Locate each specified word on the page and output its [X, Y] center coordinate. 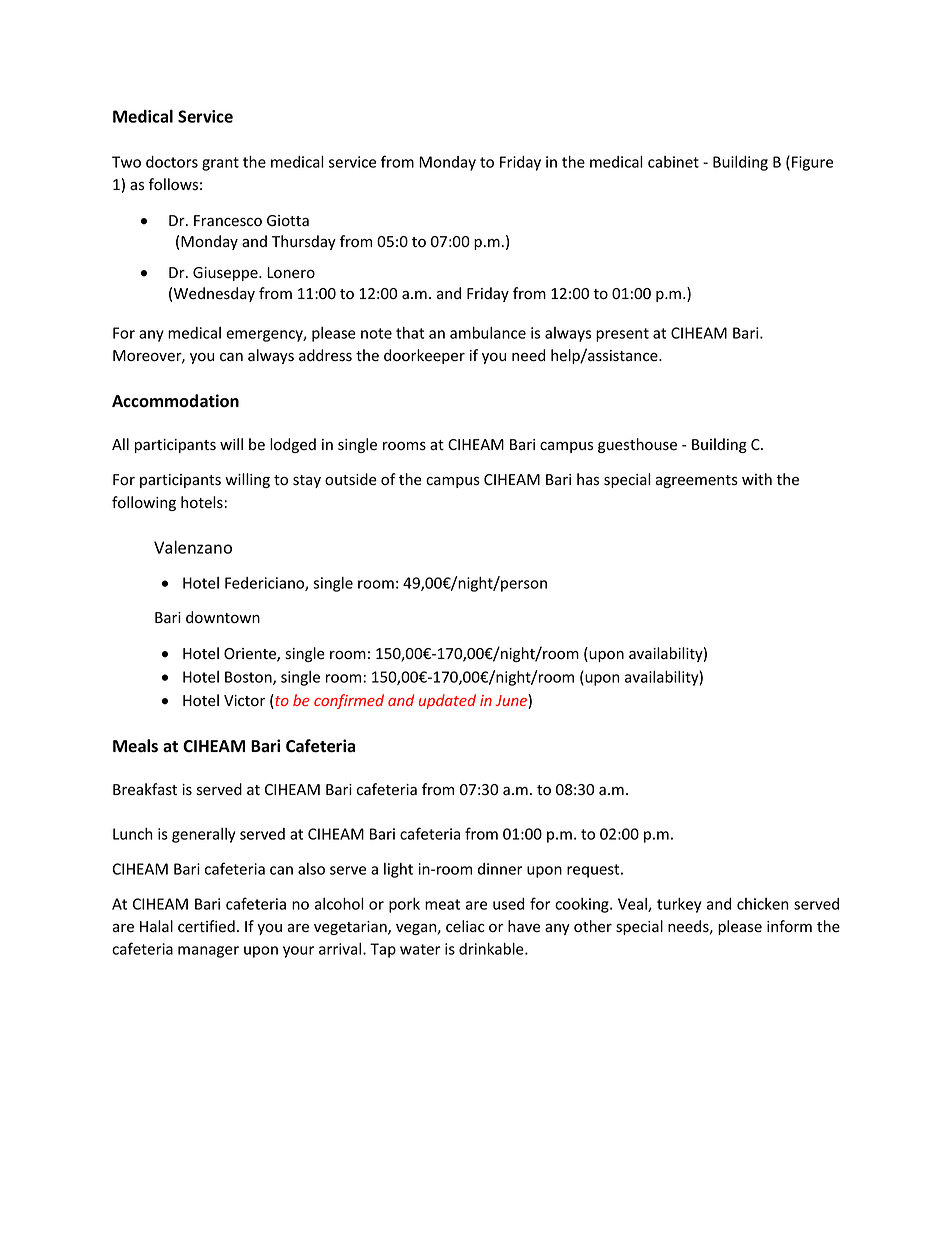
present [622, 335]
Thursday [304, 242]
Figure [812, 163]
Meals [135, 746]
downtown [223, 617]
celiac [465, 926]
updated [447, 701]
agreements [696, 481]
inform [789, 926]
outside [351, 479]
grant [220, 164]
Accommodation [175, 401]
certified [206, 926]
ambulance [488, 332]
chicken [763, 904]
